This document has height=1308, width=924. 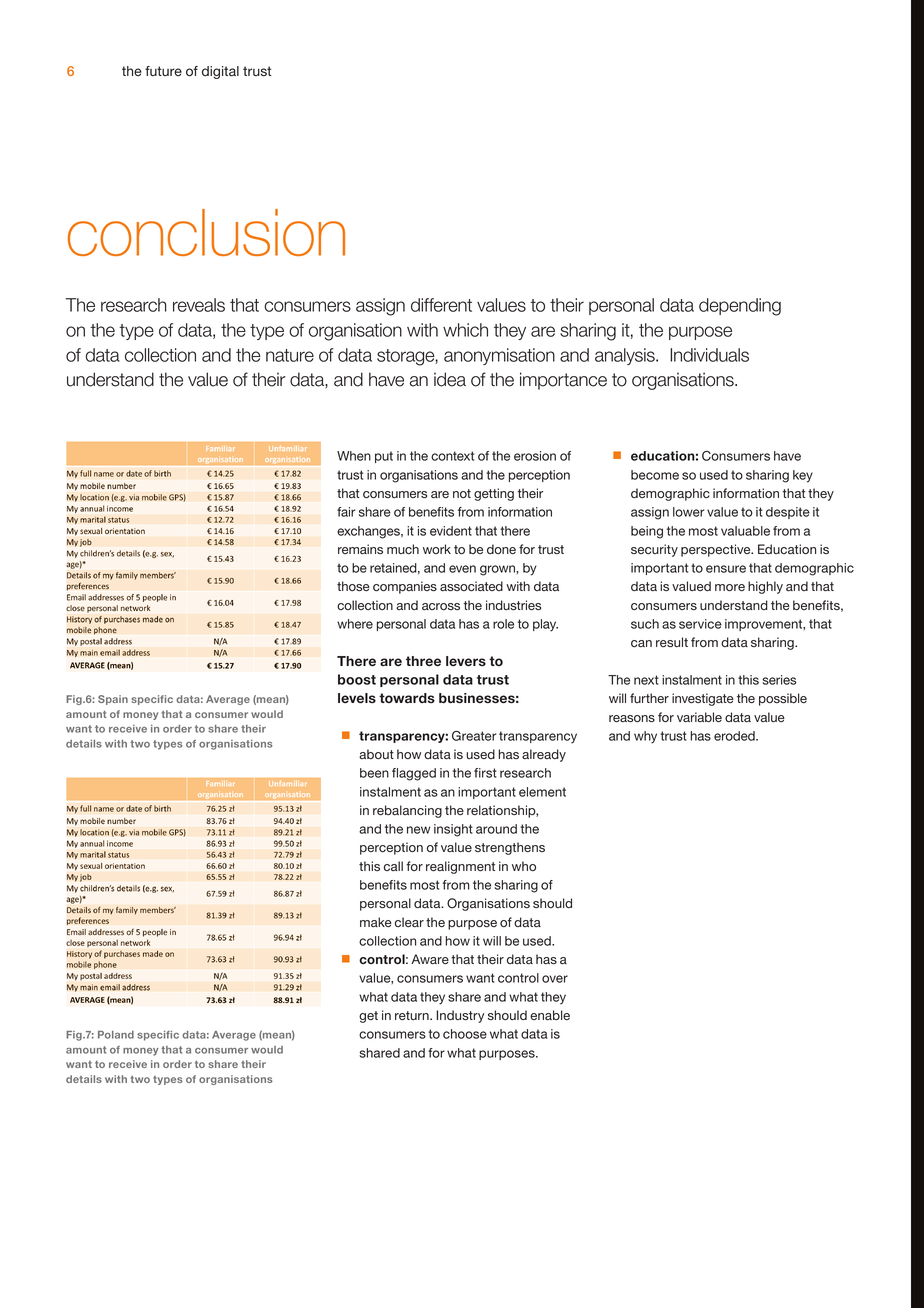 What do you see at coordinates (441, 305) in the document?
I see `different` at bounding box center [441, 305].
